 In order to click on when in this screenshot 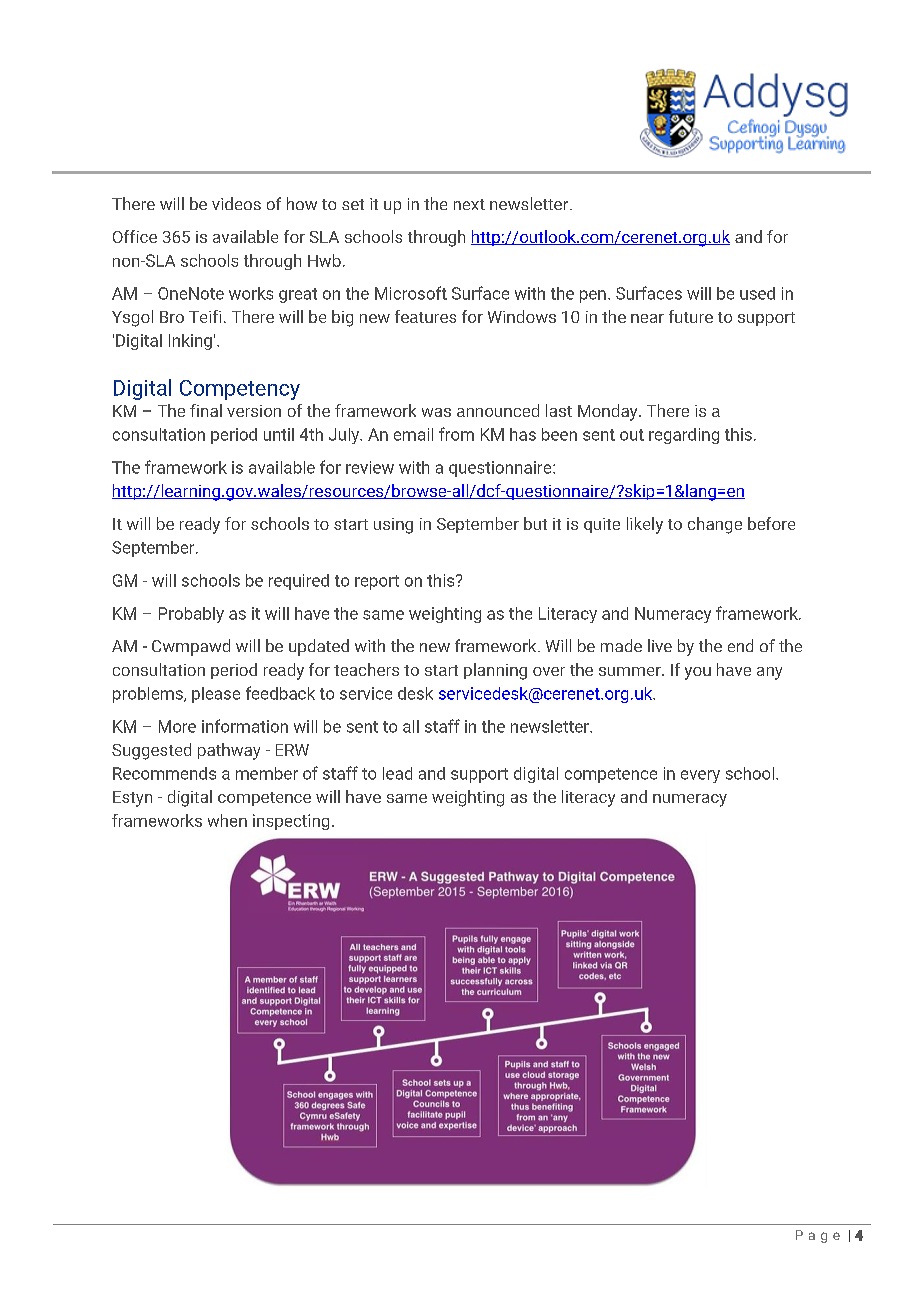, I will do `click(227, 820)`.
